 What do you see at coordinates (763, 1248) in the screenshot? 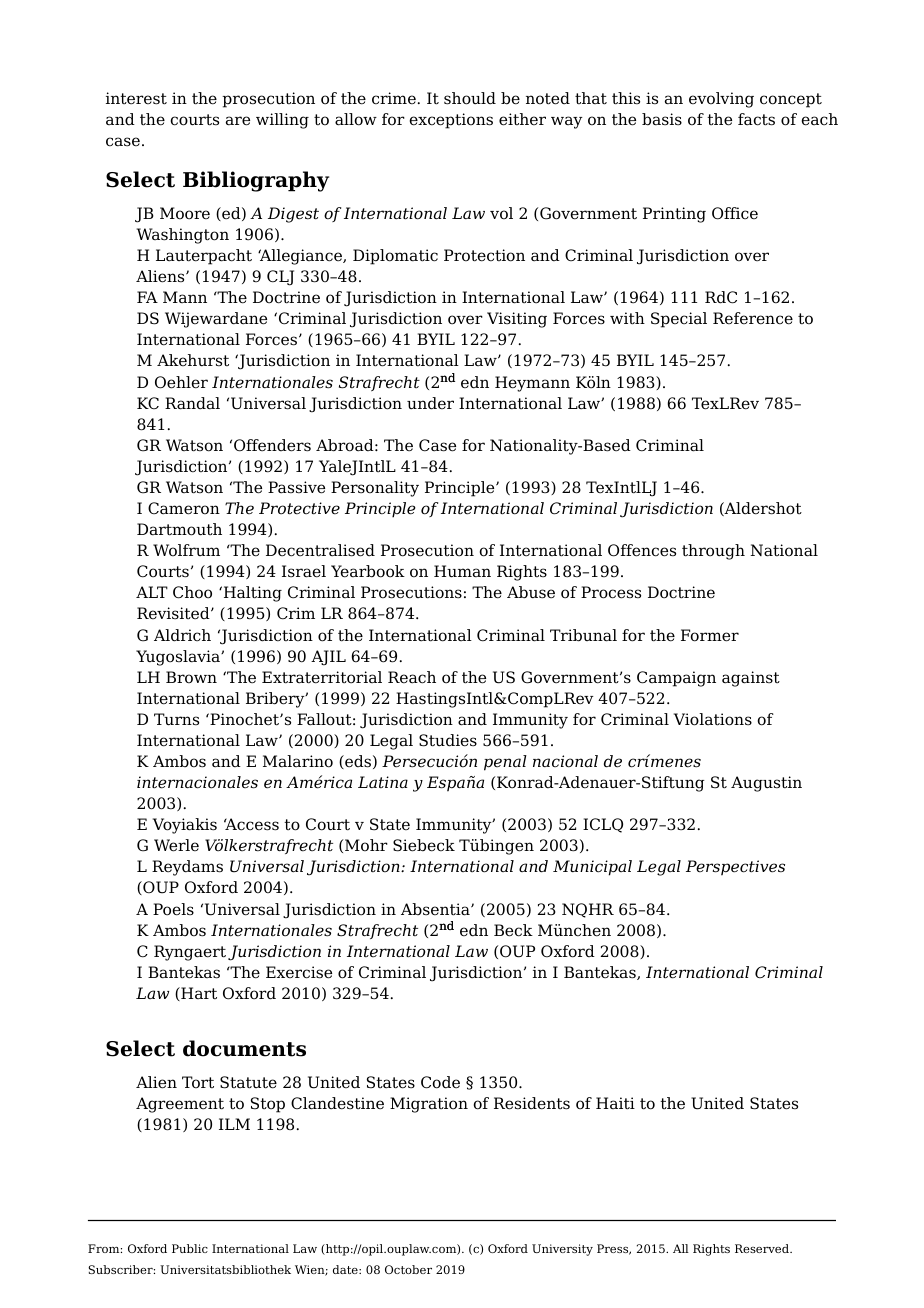
I see `Reserved` at bounding box center [763, 1248].
